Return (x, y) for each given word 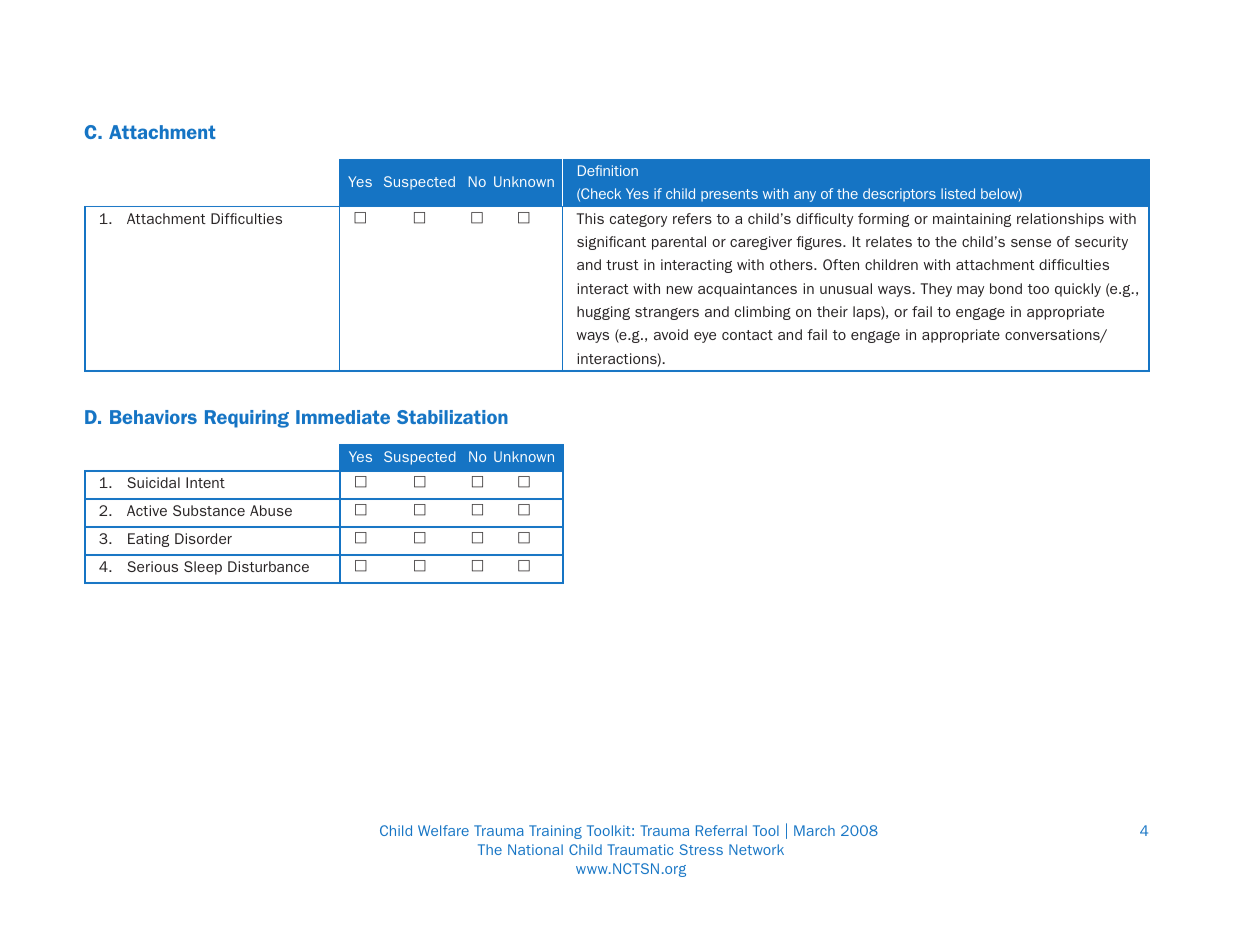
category (638, 220)
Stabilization (452, 417)
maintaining (972, 220)
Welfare (443, 830)
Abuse (271, 510)
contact (747, 335)
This (590, 218)
